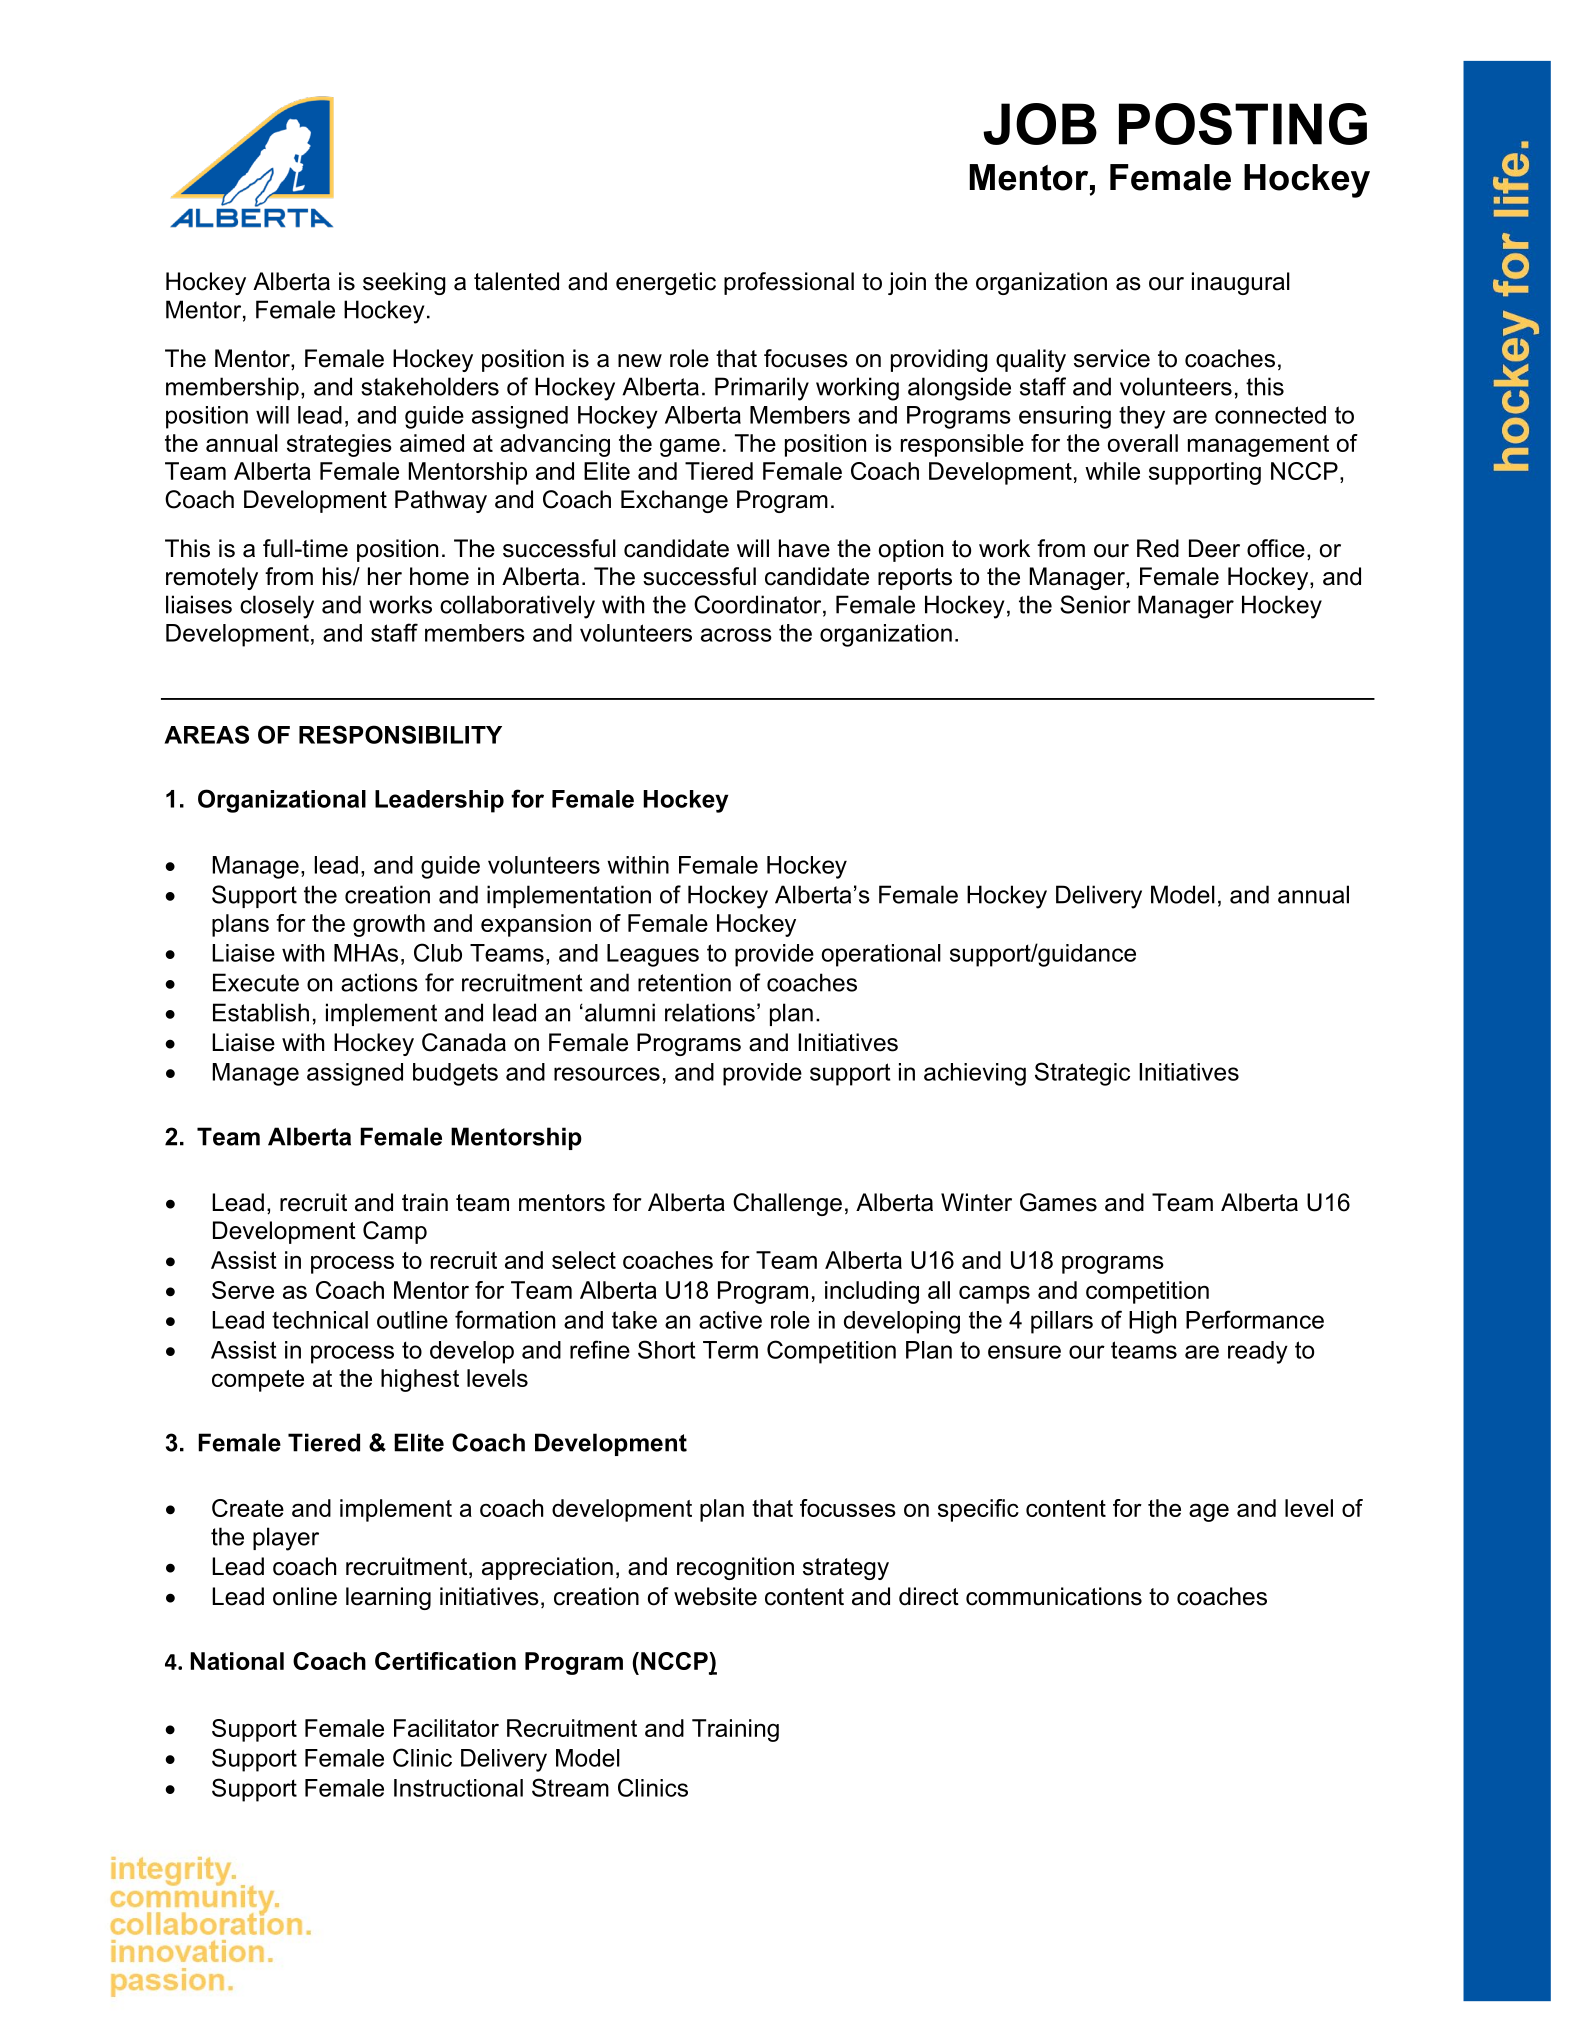 Image resolution: width=1578 pixels, height=2043 pixels. I want to click on seeking, so click(404, 283).
